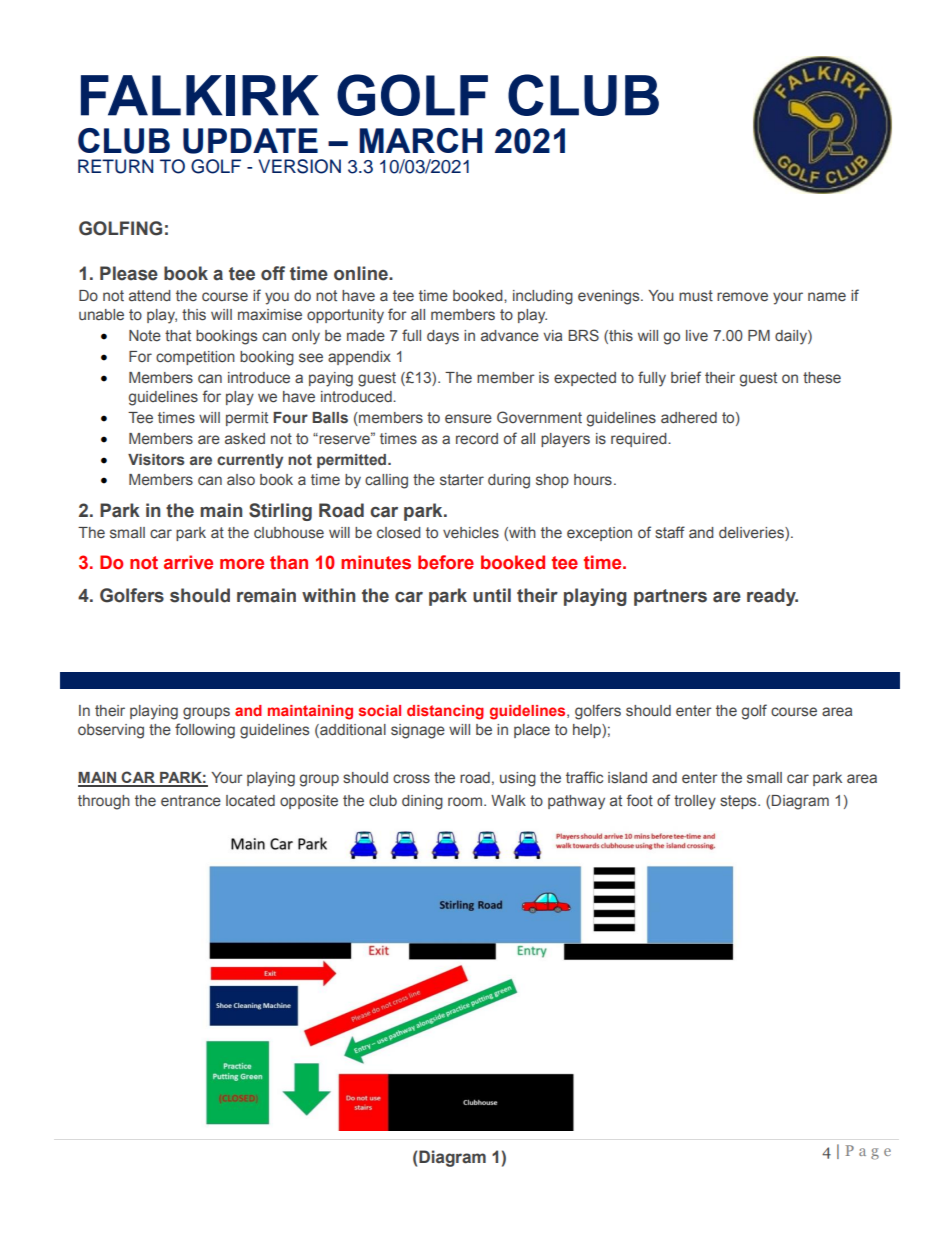 This page has height=1233, width=952. Describe the element at coordinates (420, 140) in the page. I see `MARCH` at that location.
